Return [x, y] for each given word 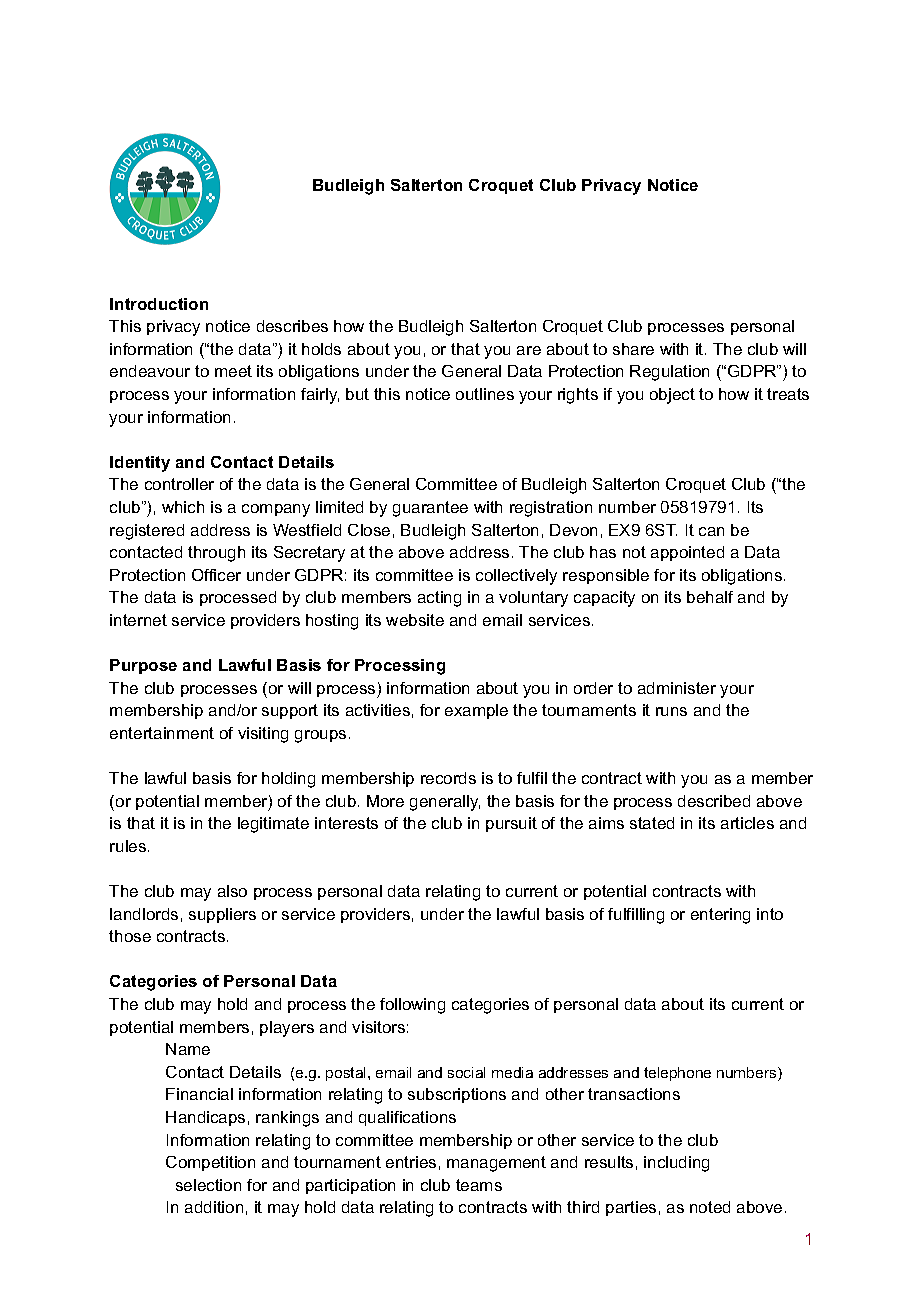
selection [208, 1185]
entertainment [162, 733]
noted [710, 1207]
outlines [485, 394]
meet [233, 371]
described [714, 801]
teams [479, 1185]
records [448, 778]
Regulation [669, 373]
